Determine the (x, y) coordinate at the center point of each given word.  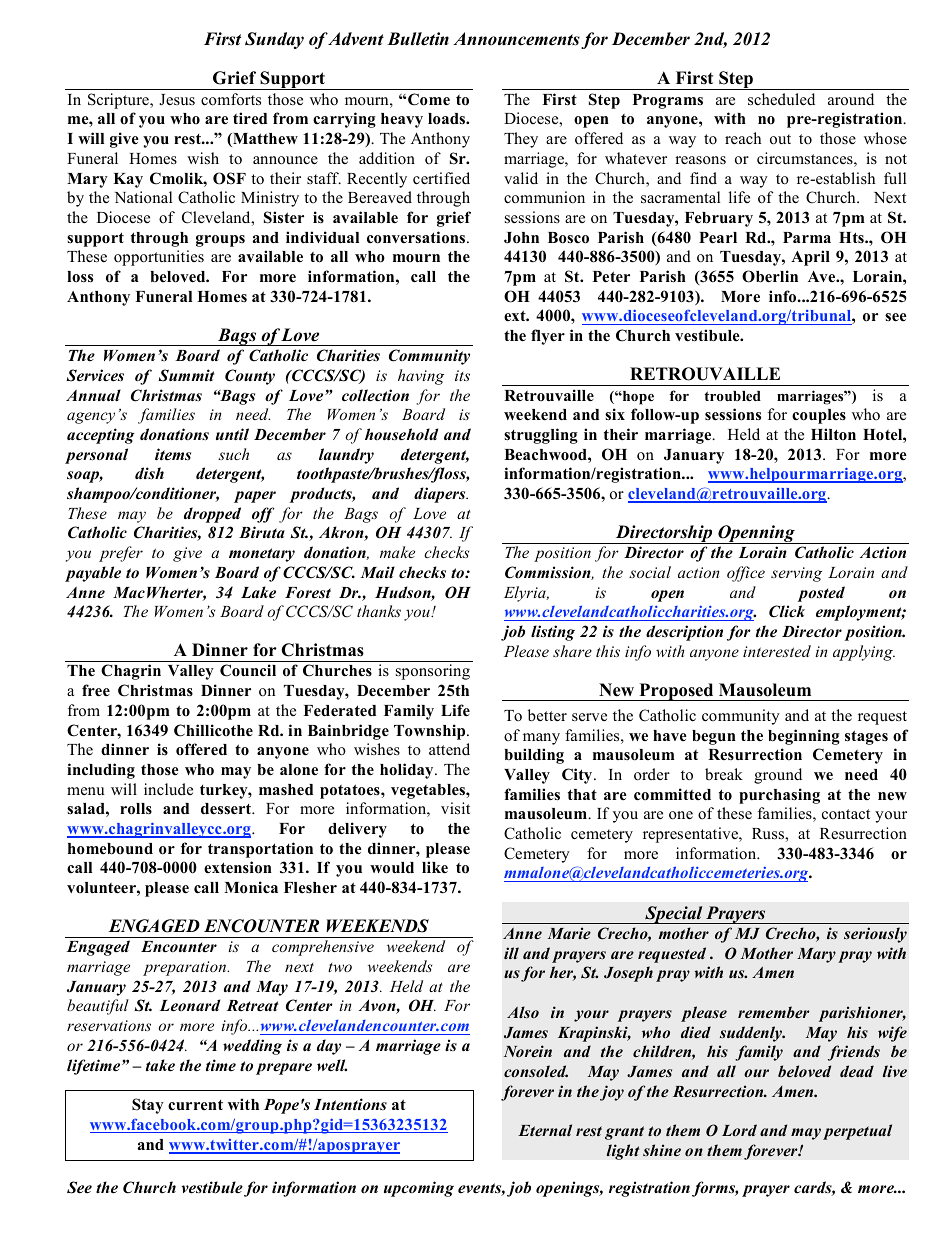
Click (787, 611)
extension (238, 867)
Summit (186, 375)
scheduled (781, 99)
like (435, 867)
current (195, 1105)
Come (429, 99)
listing (553, 633)
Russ (769, 834)
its (462, 375)
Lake (258, 592)
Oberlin (770, 276)
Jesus (177, 100)
